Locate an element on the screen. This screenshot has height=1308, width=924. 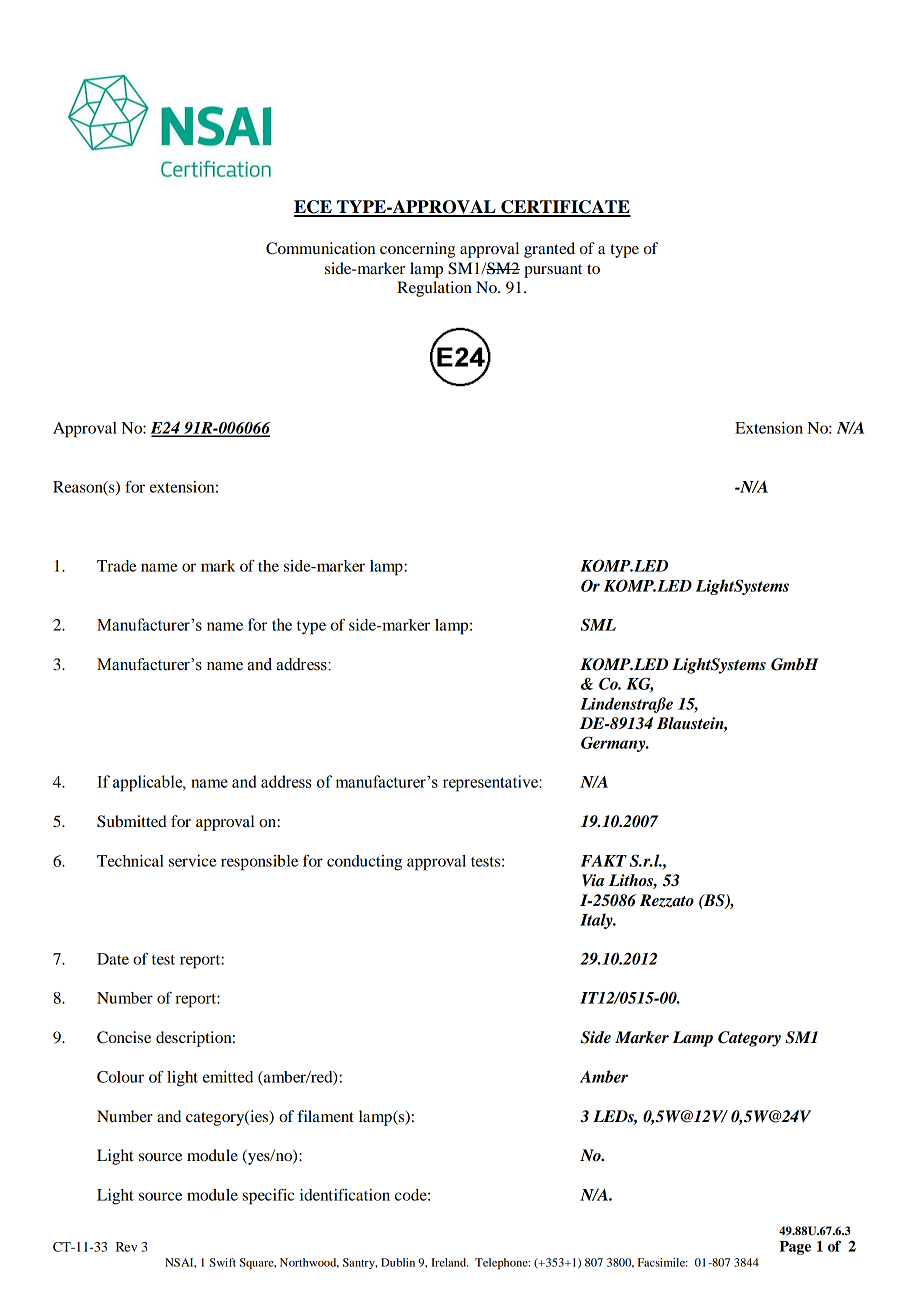
representative is located at coordinates (490, 783).
